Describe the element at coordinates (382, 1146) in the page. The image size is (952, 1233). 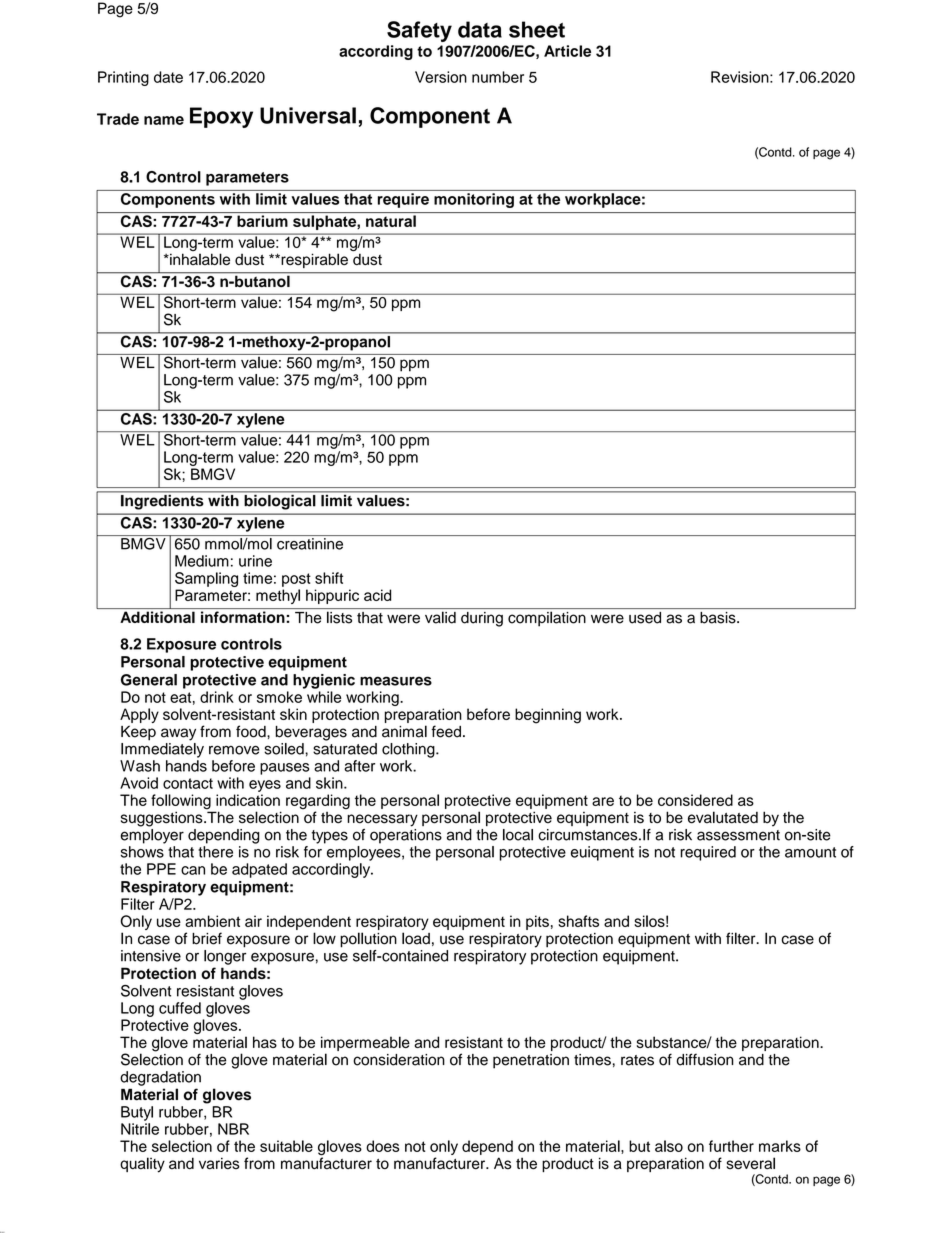
I see `does` at that location.
